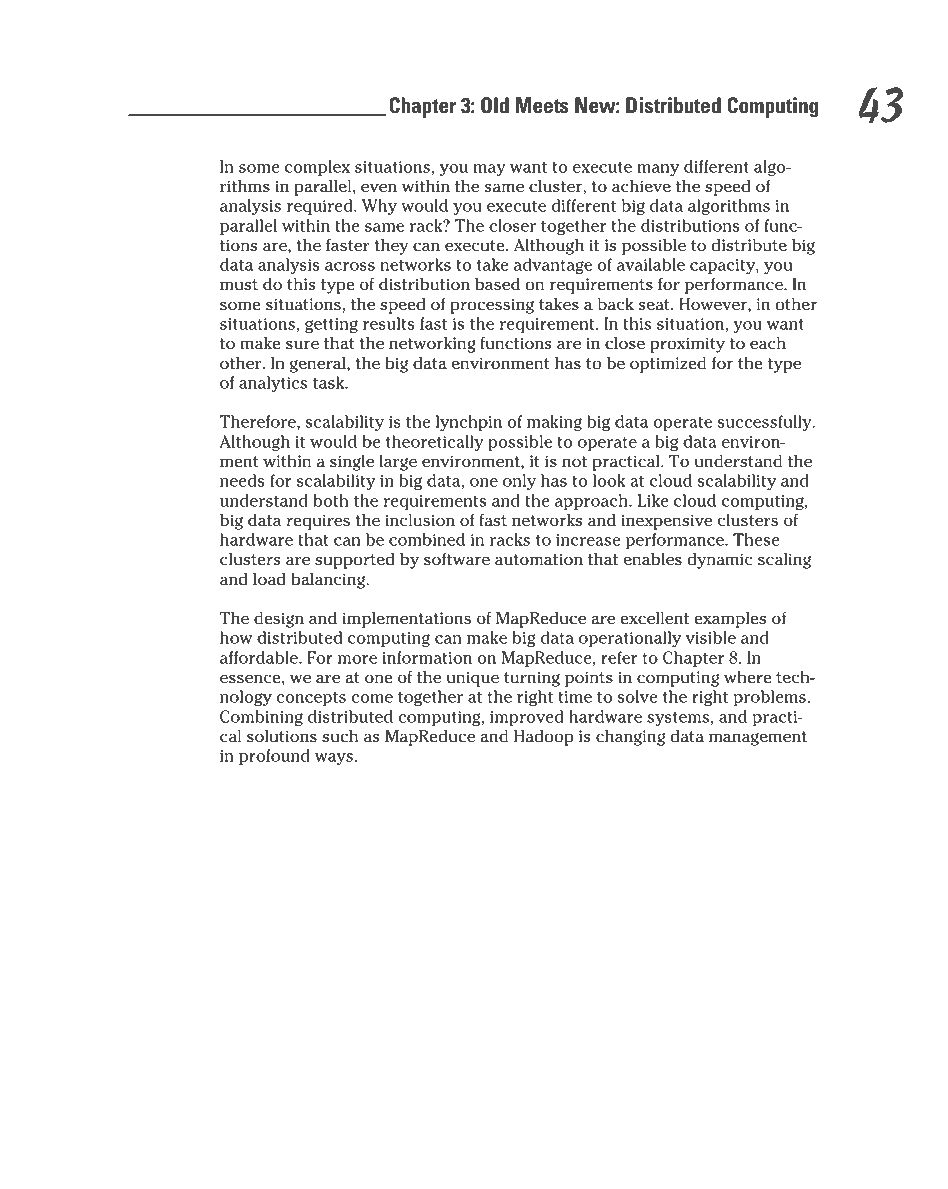 The width and height of the document is (948, 1189). I want to click on such, so click(340, 736).
